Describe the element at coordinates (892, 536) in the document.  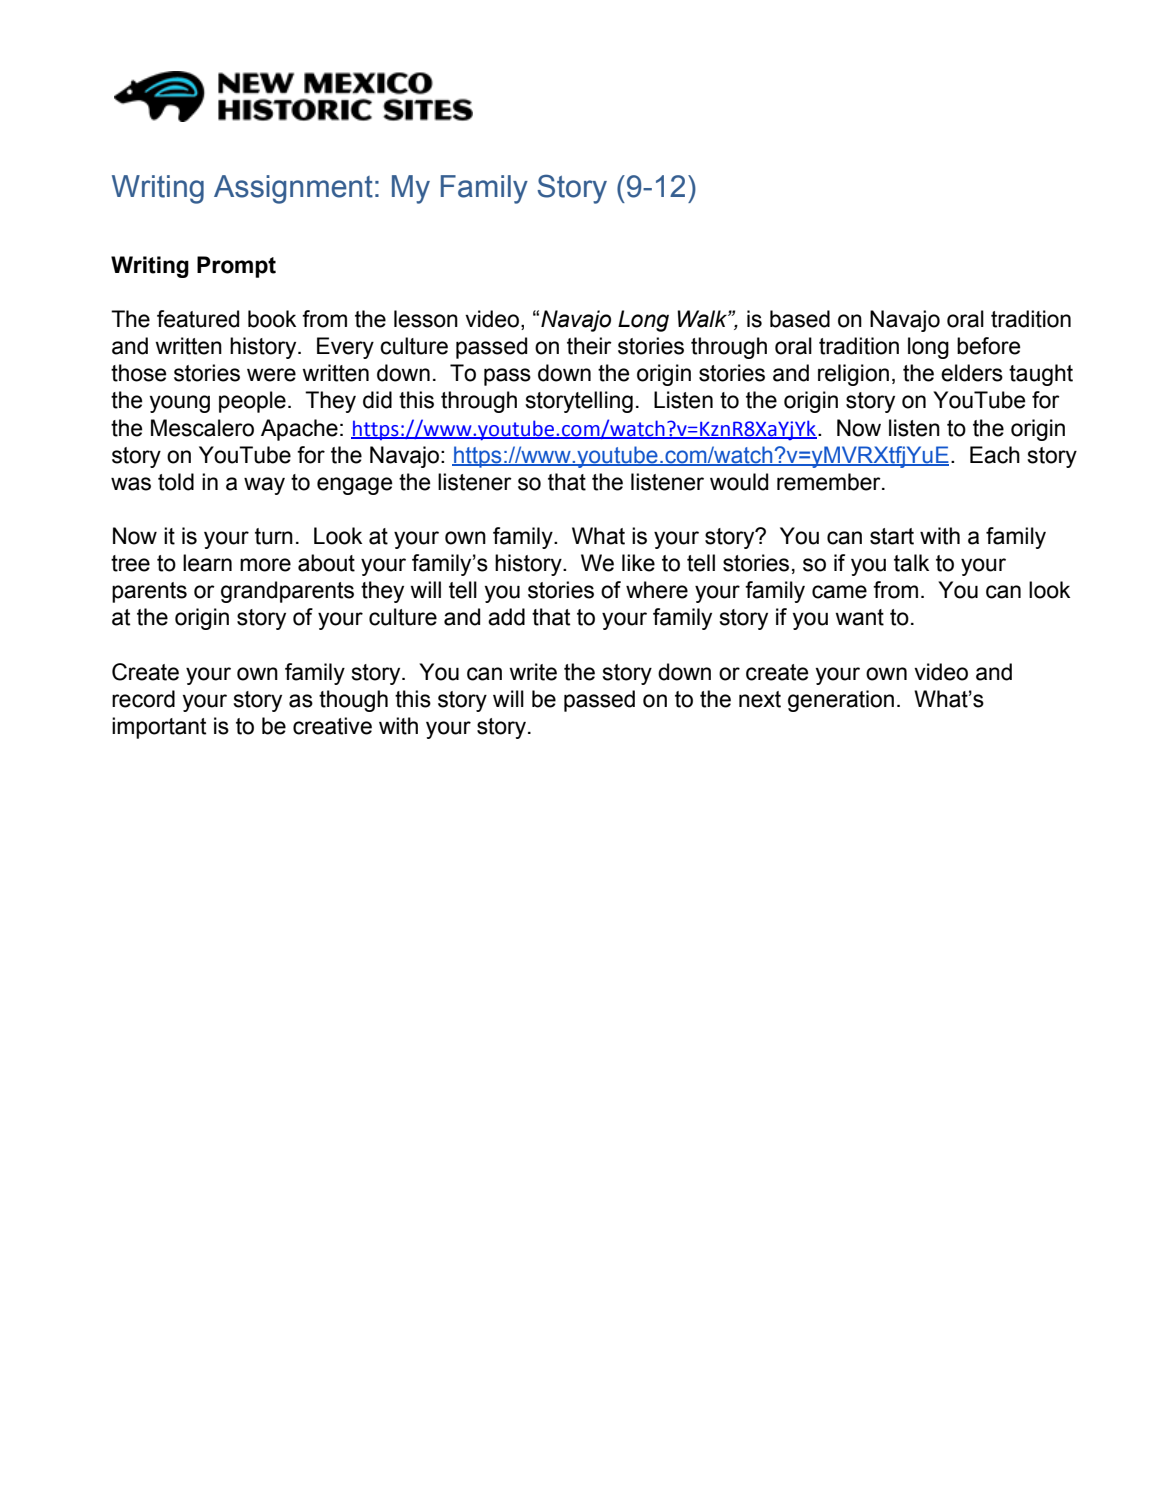
I see `start` at that location.
